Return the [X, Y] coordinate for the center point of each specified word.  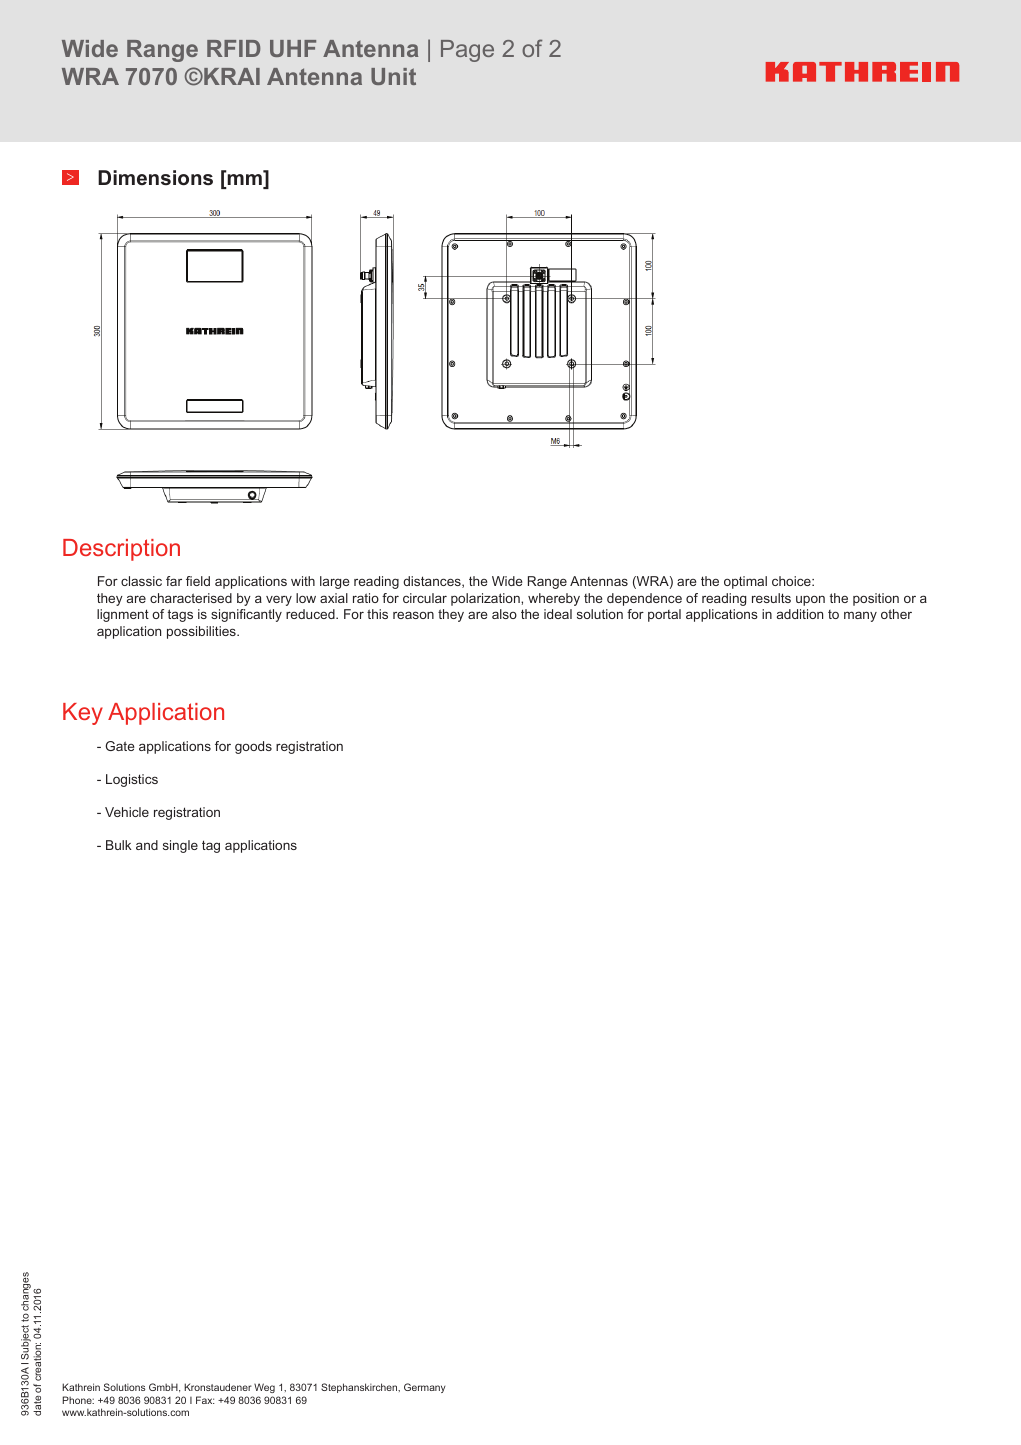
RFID [234, 48]
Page [467, 51]
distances [433, 582]
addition [800, 614]
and [147, 845]
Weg [264, 1388]
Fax [205, 1400]
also [504, 614]
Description [121, 550]
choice [792, 581]
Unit [393, 76]
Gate [120, 746]
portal [664, 615]
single [180, 846]
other [896, 614]
